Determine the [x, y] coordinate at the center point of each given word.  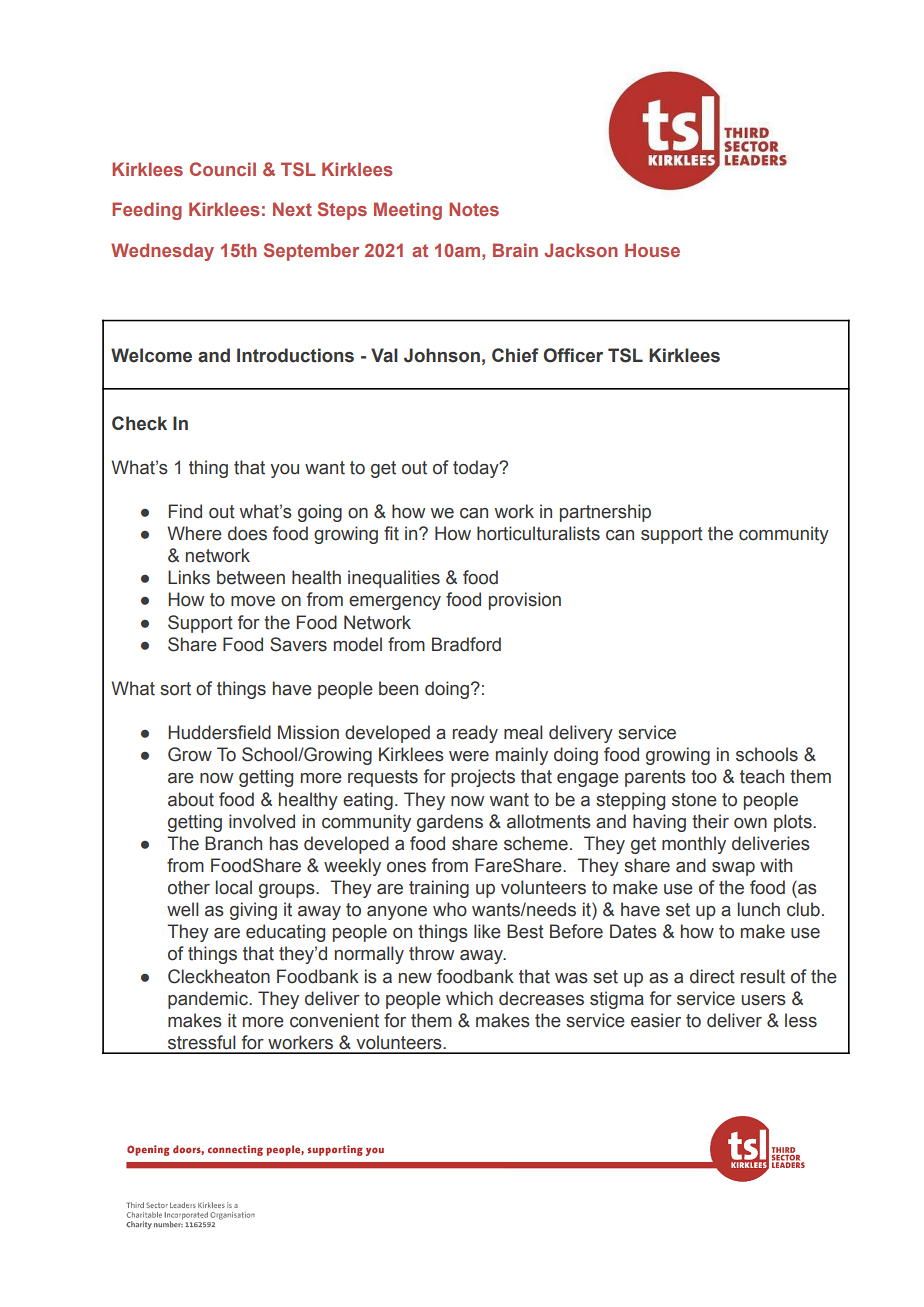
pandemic [209, 1000]
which [469, 998]
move [253, 601]
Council [223, 169]
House [652, 250]
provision [525, 601]
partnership [605, 513]
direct [712, 976]
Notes [474, 209]
